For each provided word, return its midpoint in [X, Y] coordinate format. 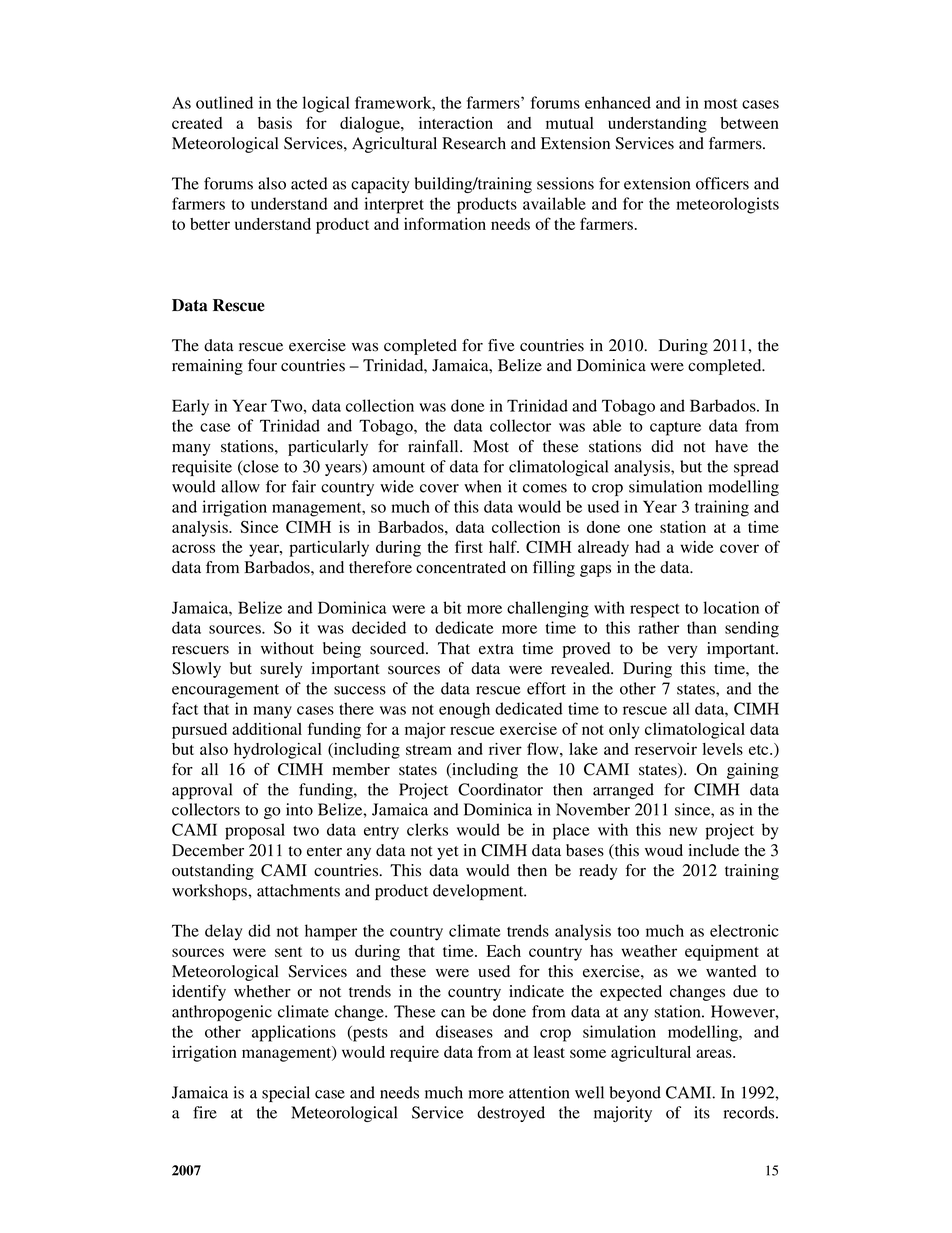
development [479, 892]
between [749, 123]
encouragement [225, 691]
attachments [298, 890]
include [714, 850]
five [501, 345]
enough [464, 710]
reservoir [666, 749]
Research [474, 143]
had [647, 547]
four [262, 365]
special [286, 1094]
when [482, 486]
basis [275, 123]
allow [240, 486]
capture [675, 428]
